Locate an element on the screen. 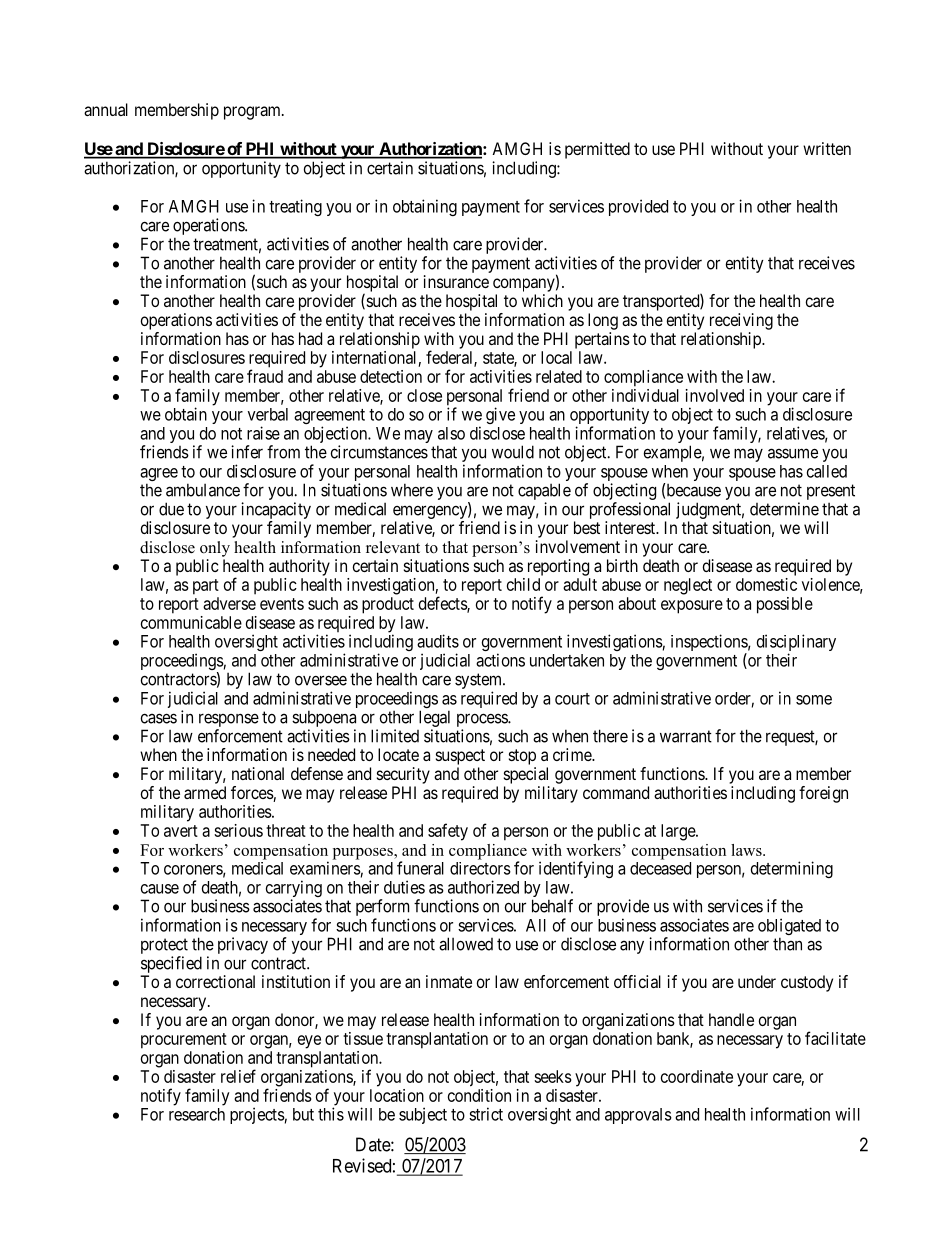  audits is located at coordinates (438, 641).
